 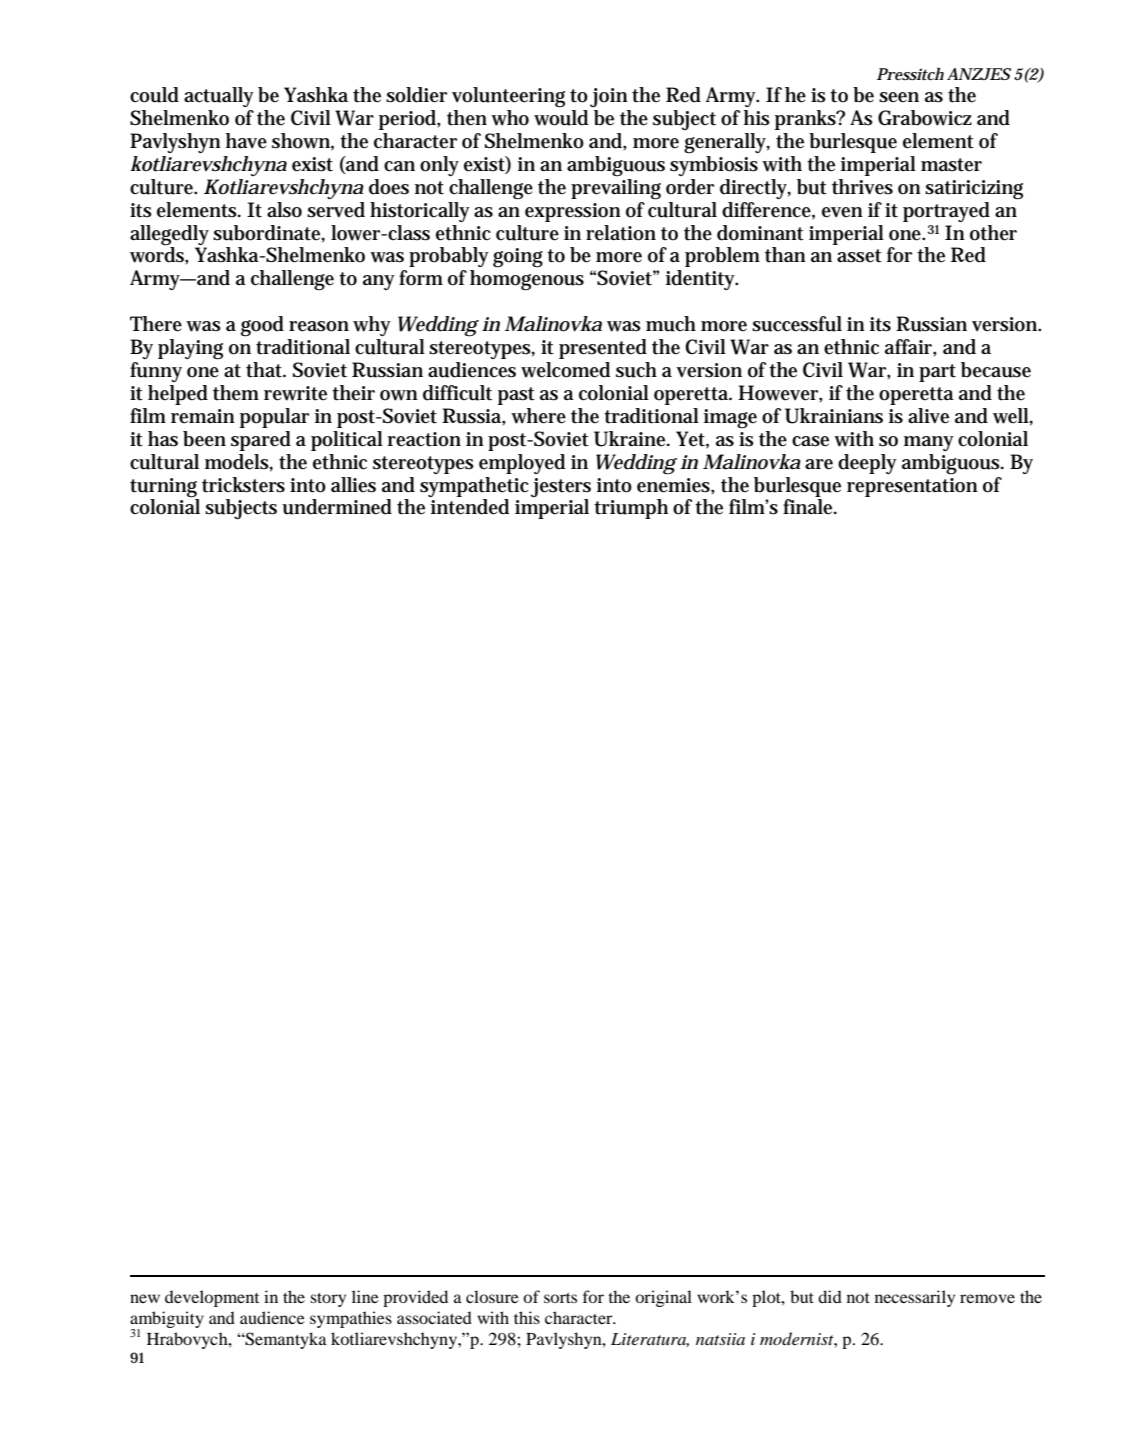 What do you see at coordinates (928, 416) in the page?
I see `alive` at bounding box center [928, 416].
